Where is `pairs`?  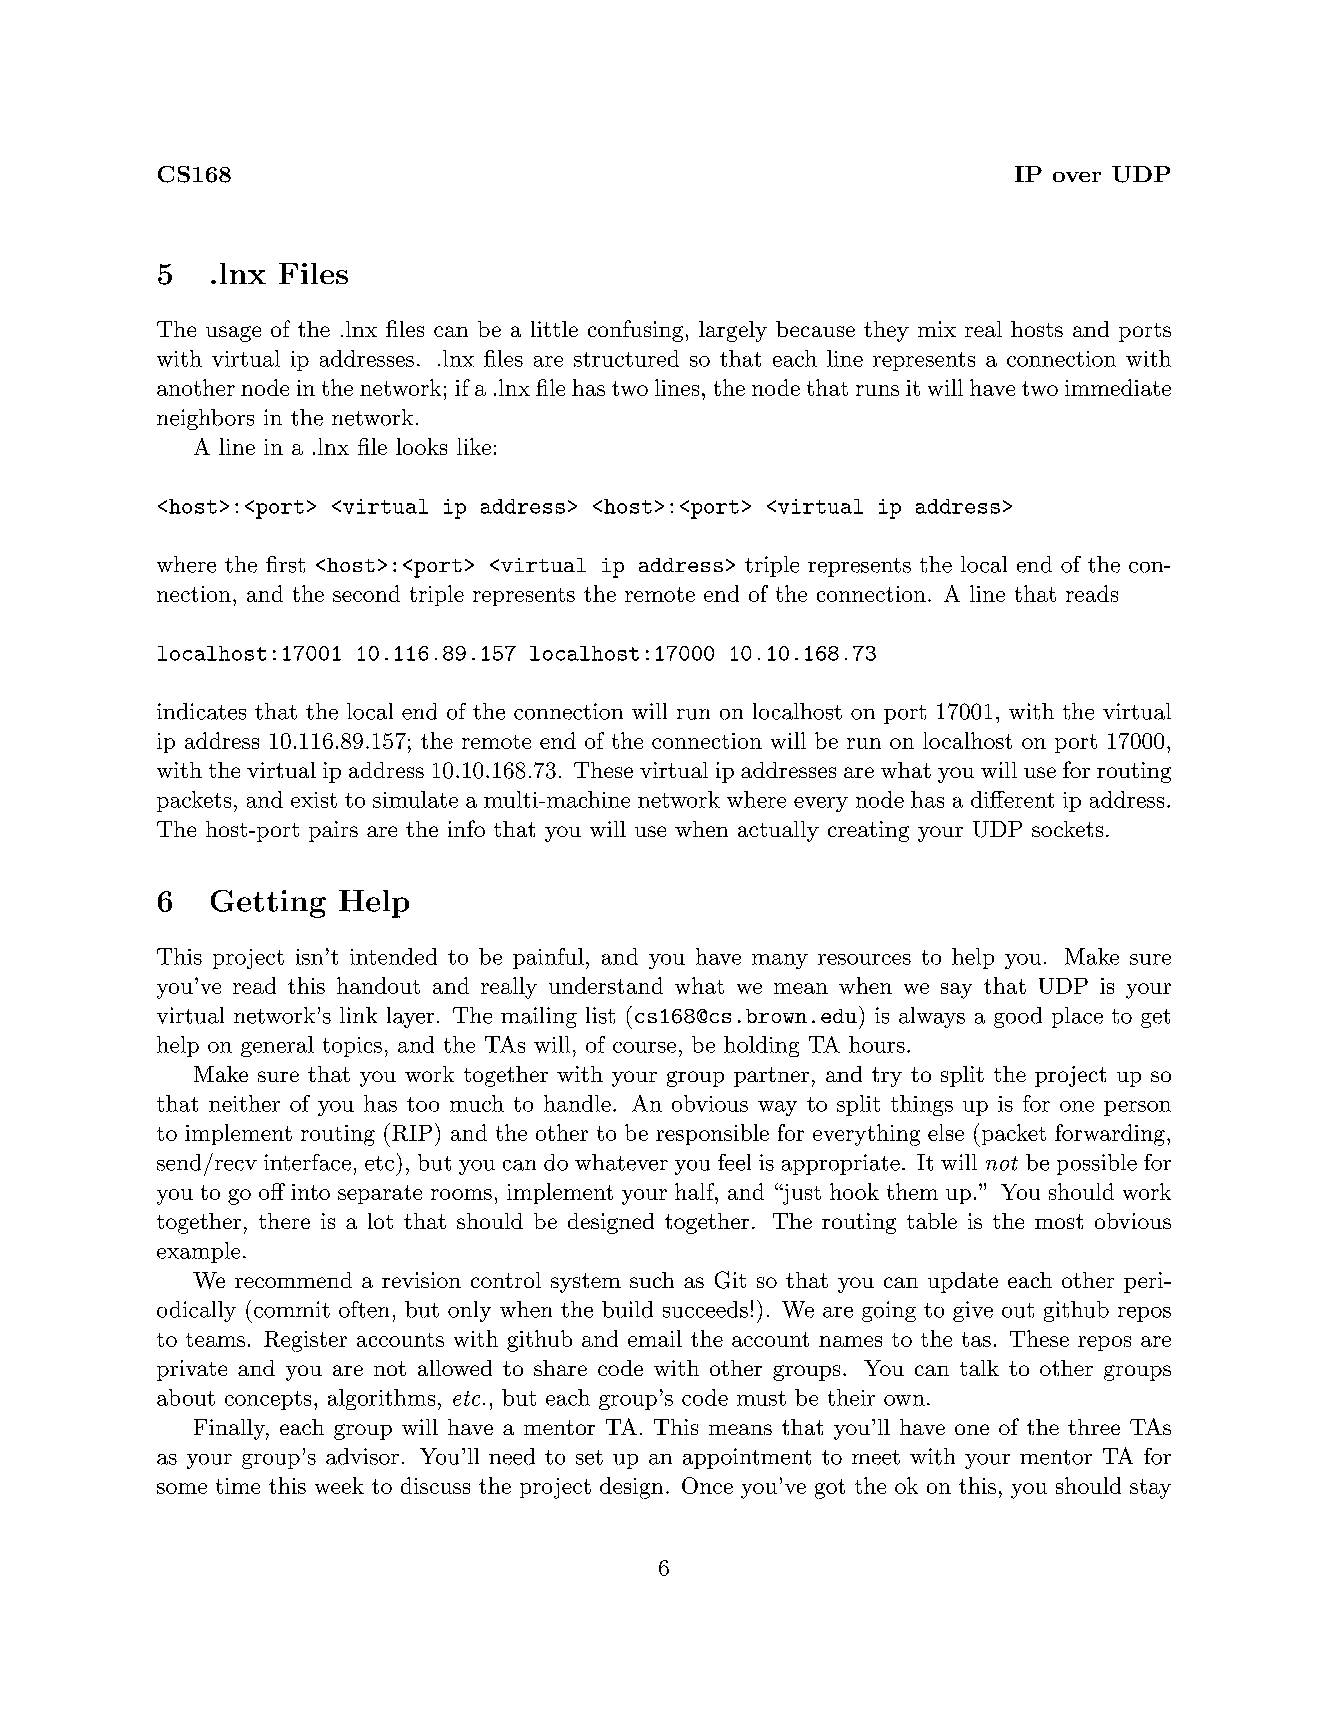 pairs is located at coordinates (333, 831).
